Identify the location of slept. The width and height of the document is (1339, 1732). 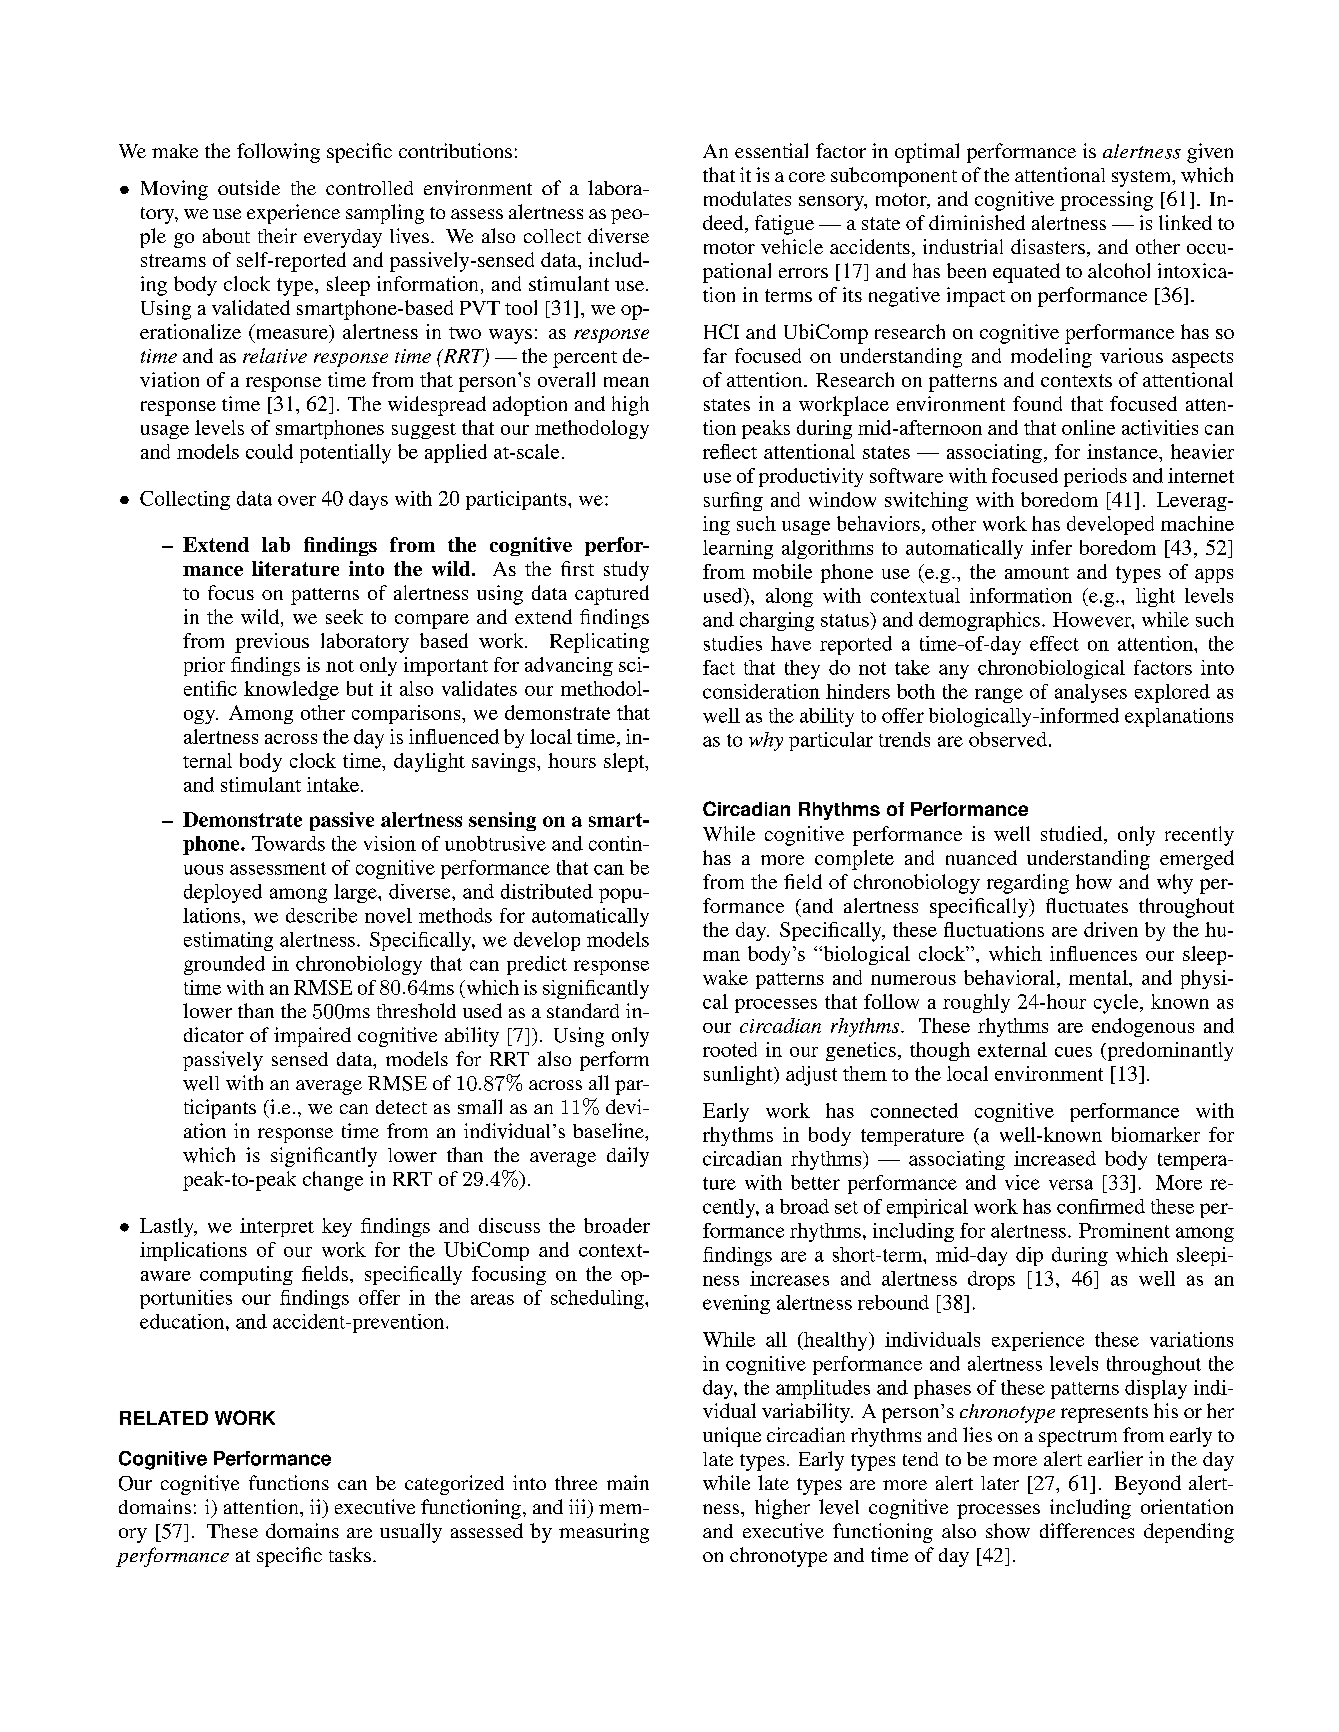
(625, 762).
